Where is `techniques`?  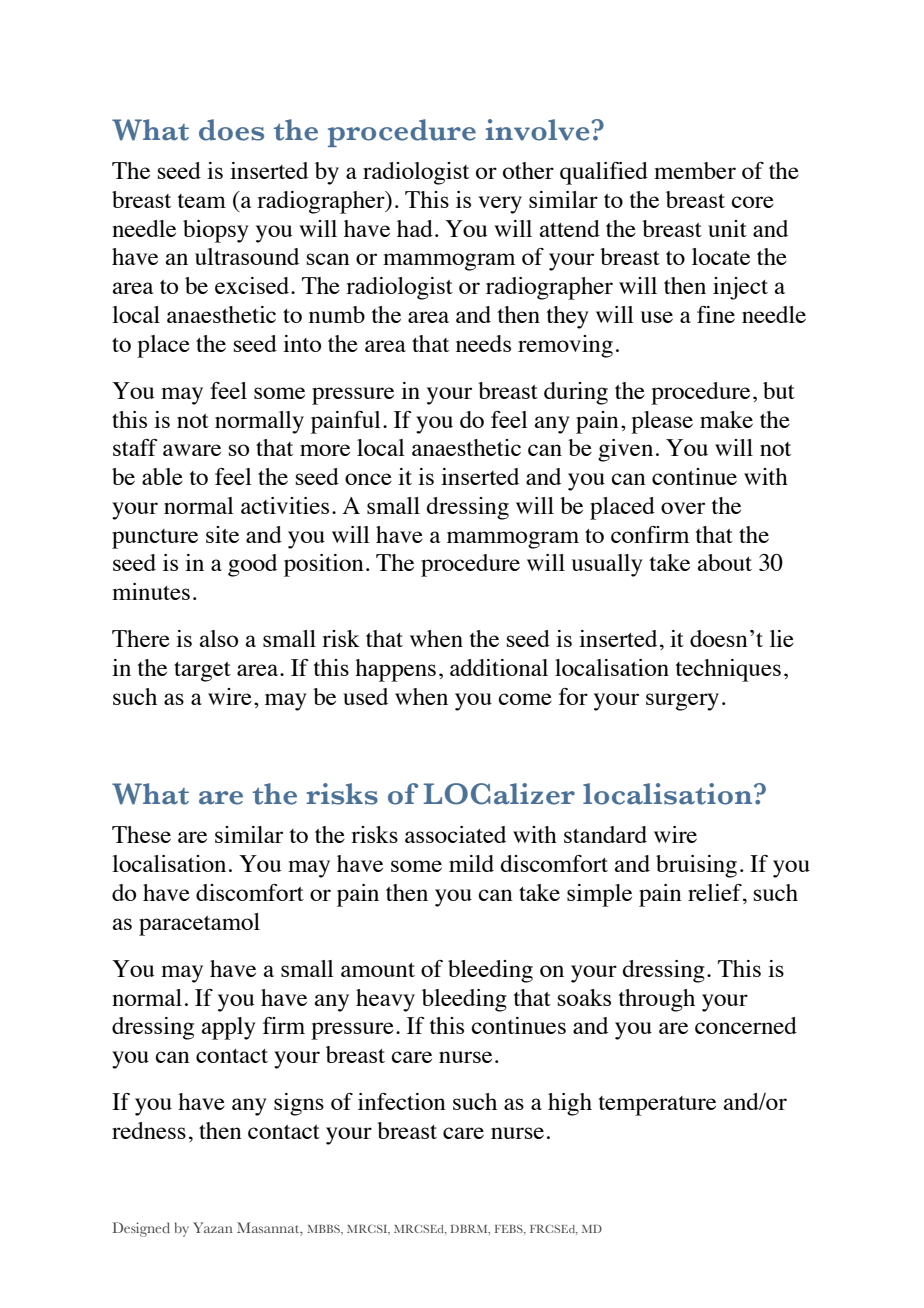
techniques is located at coordinates (728, 670).
